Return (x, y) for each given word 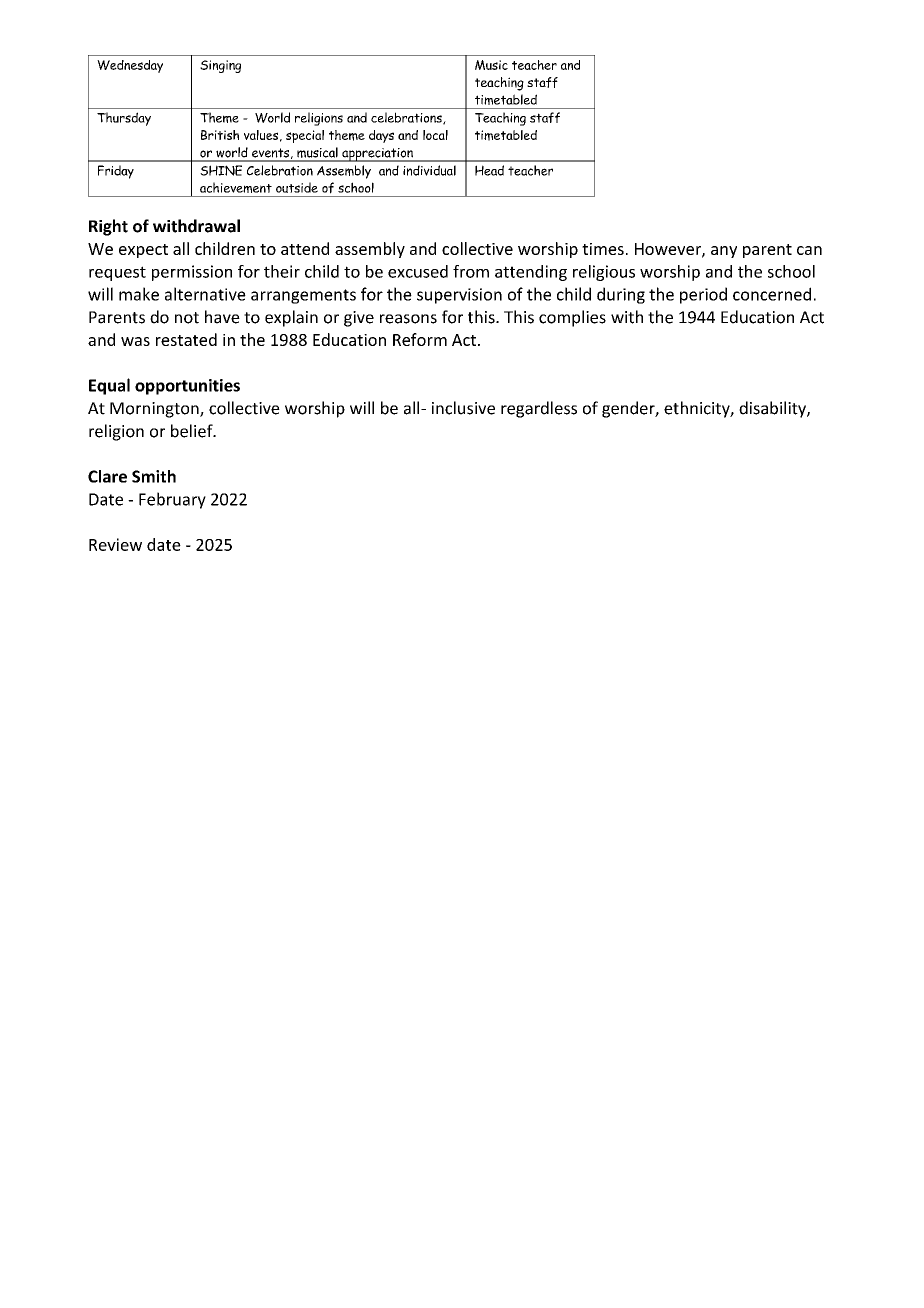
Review (115, 544)
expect (143, 251)
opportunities (187, 387)
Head (489, 170)
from (471, 271)
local (435, 135)
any (724, 252)
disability (773, 409)
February (172, 500)
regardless (539, 409)
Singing (220, 66)
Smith (154, 476)
